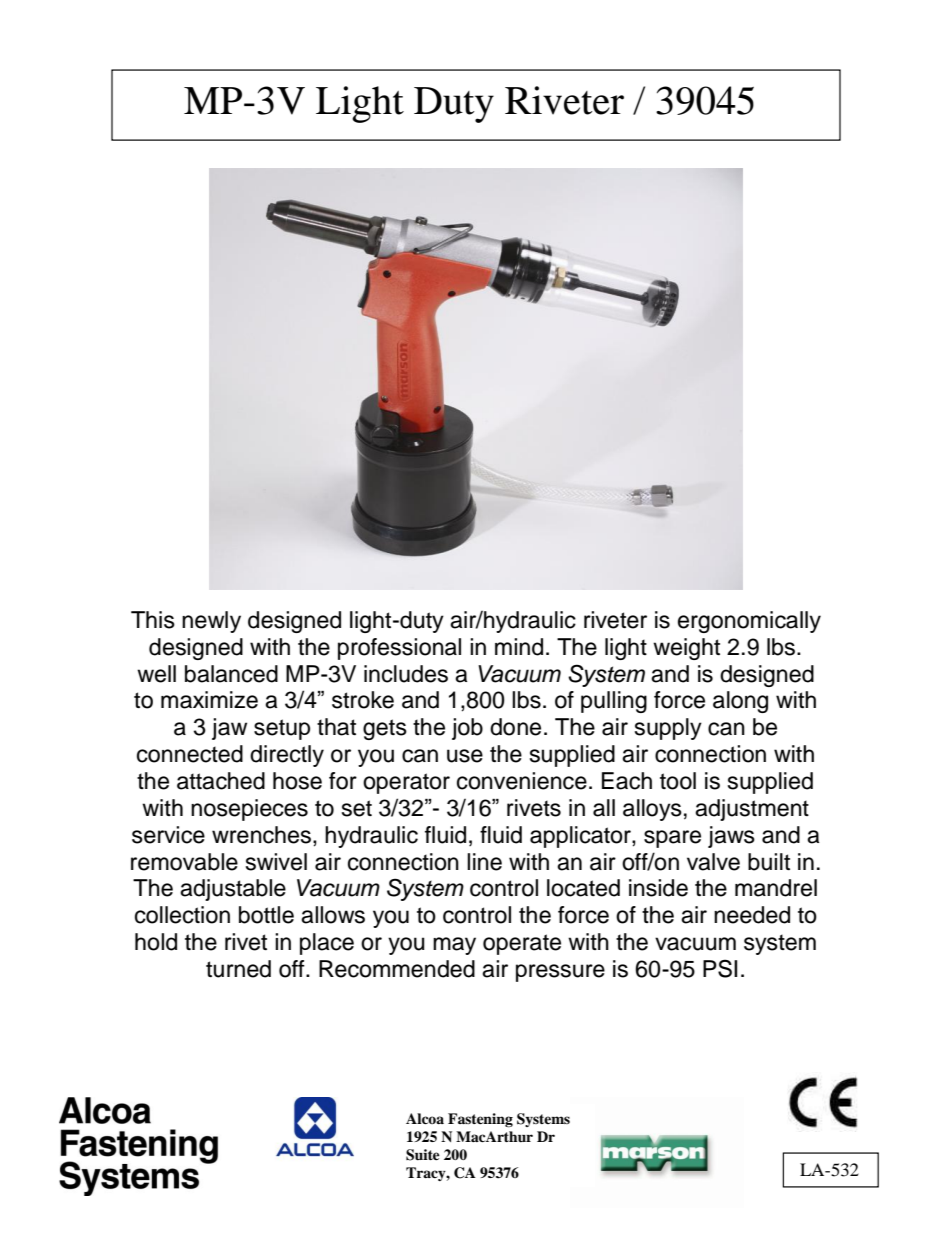  What do you see at coordinates (480, 1120) in the screenshot?
I see `Fastening` at bounding box center [480, 1120].
